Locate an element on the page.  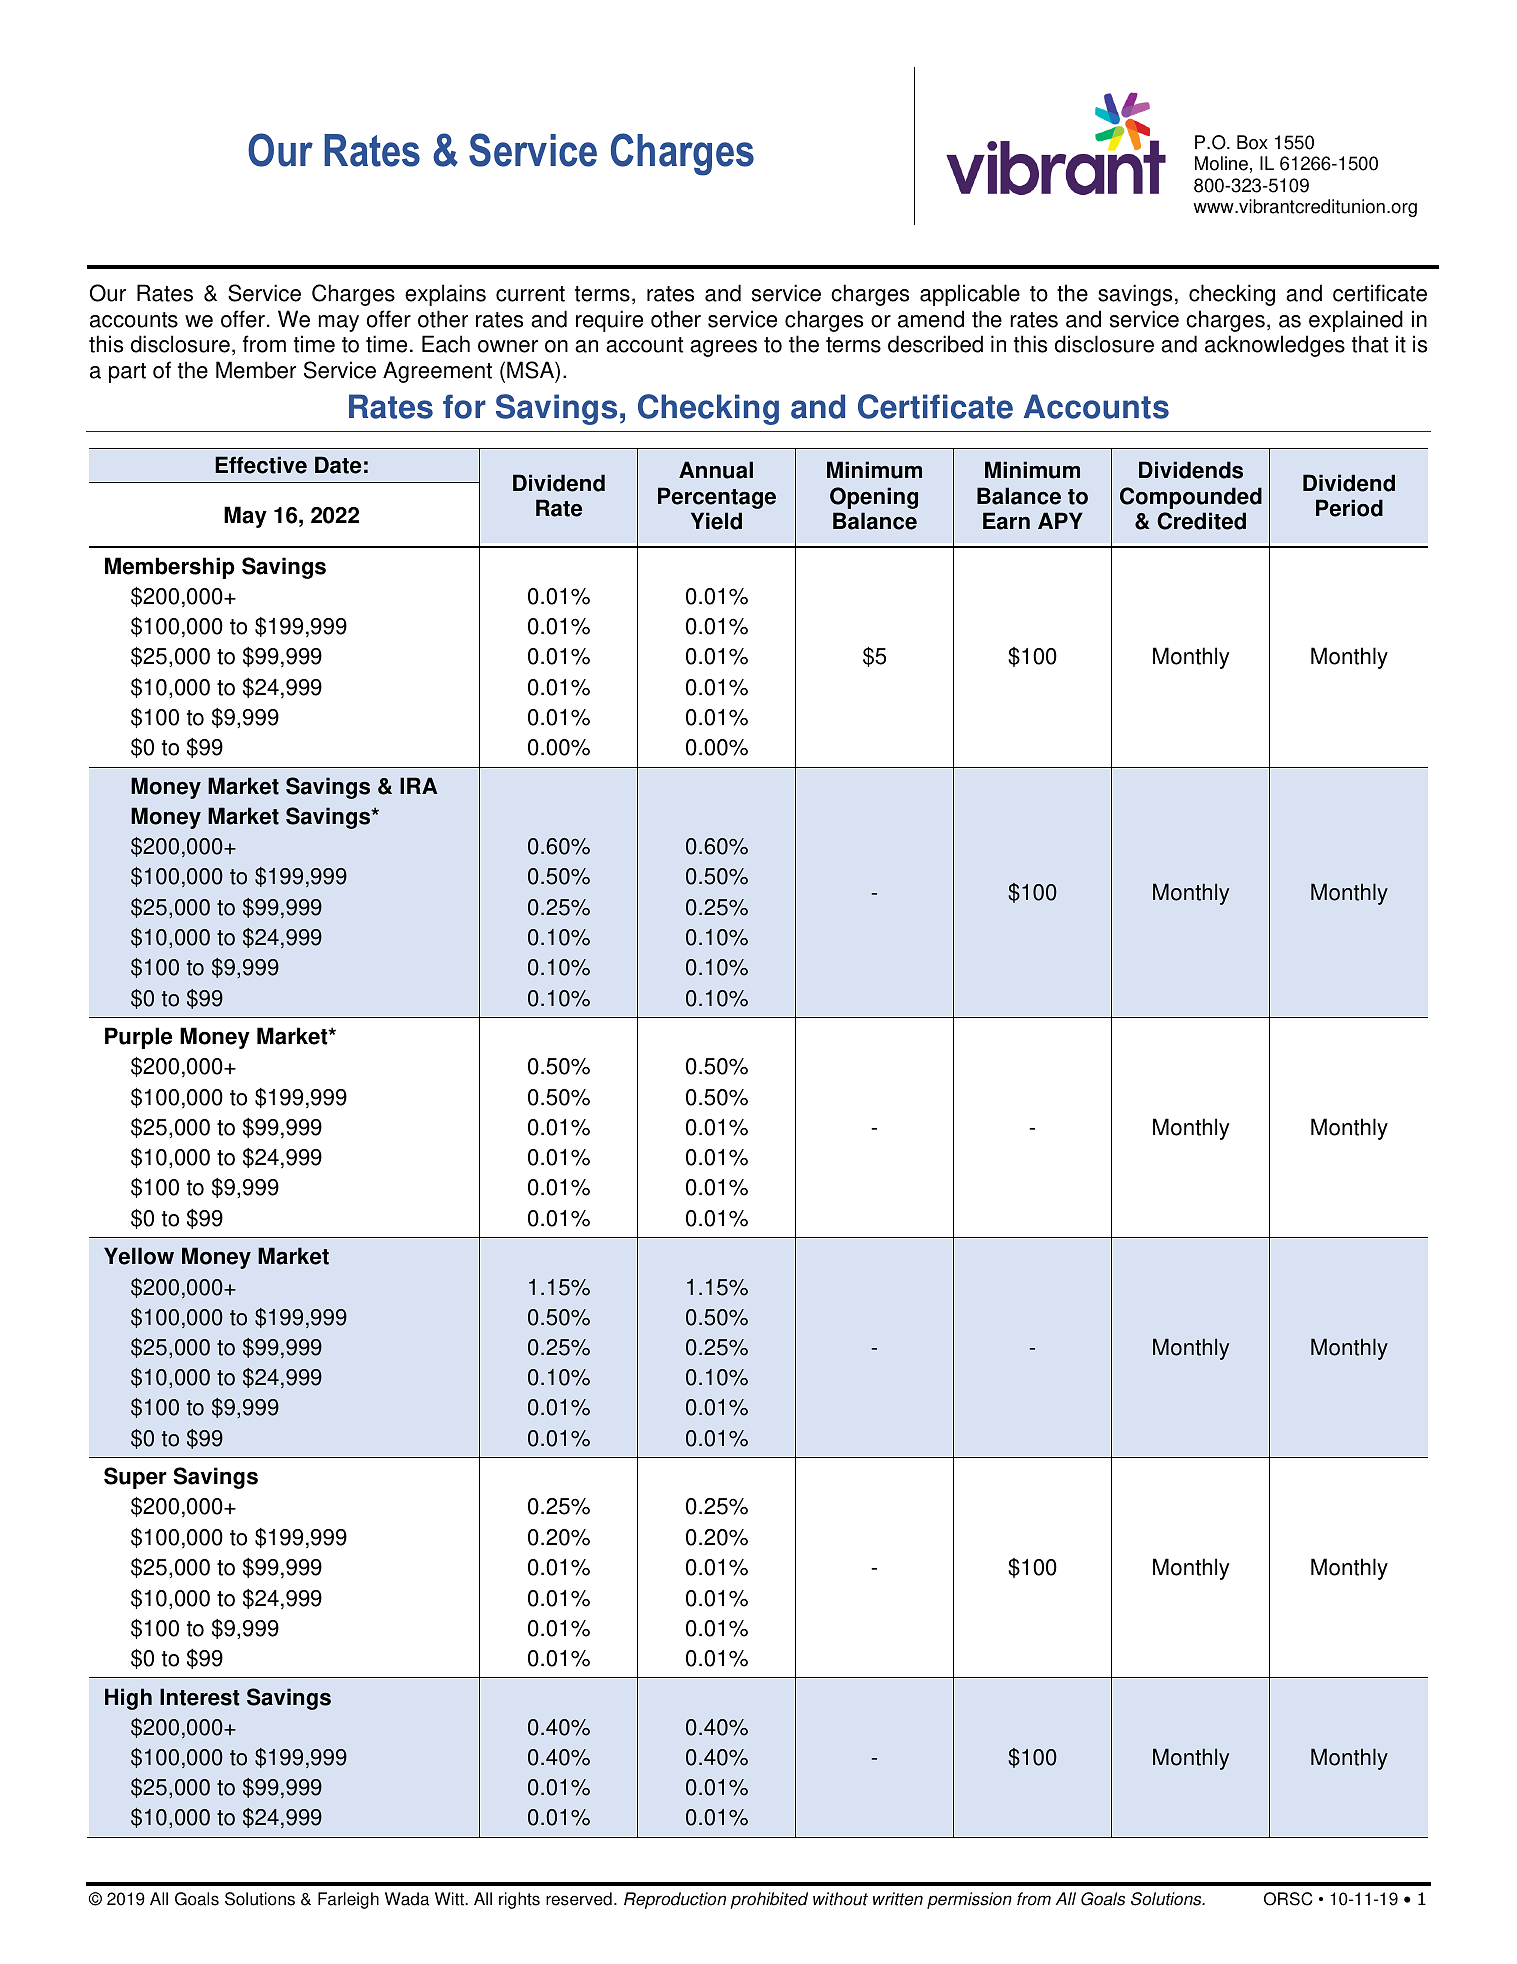
Purple is located at coordinates (138, 1038).
